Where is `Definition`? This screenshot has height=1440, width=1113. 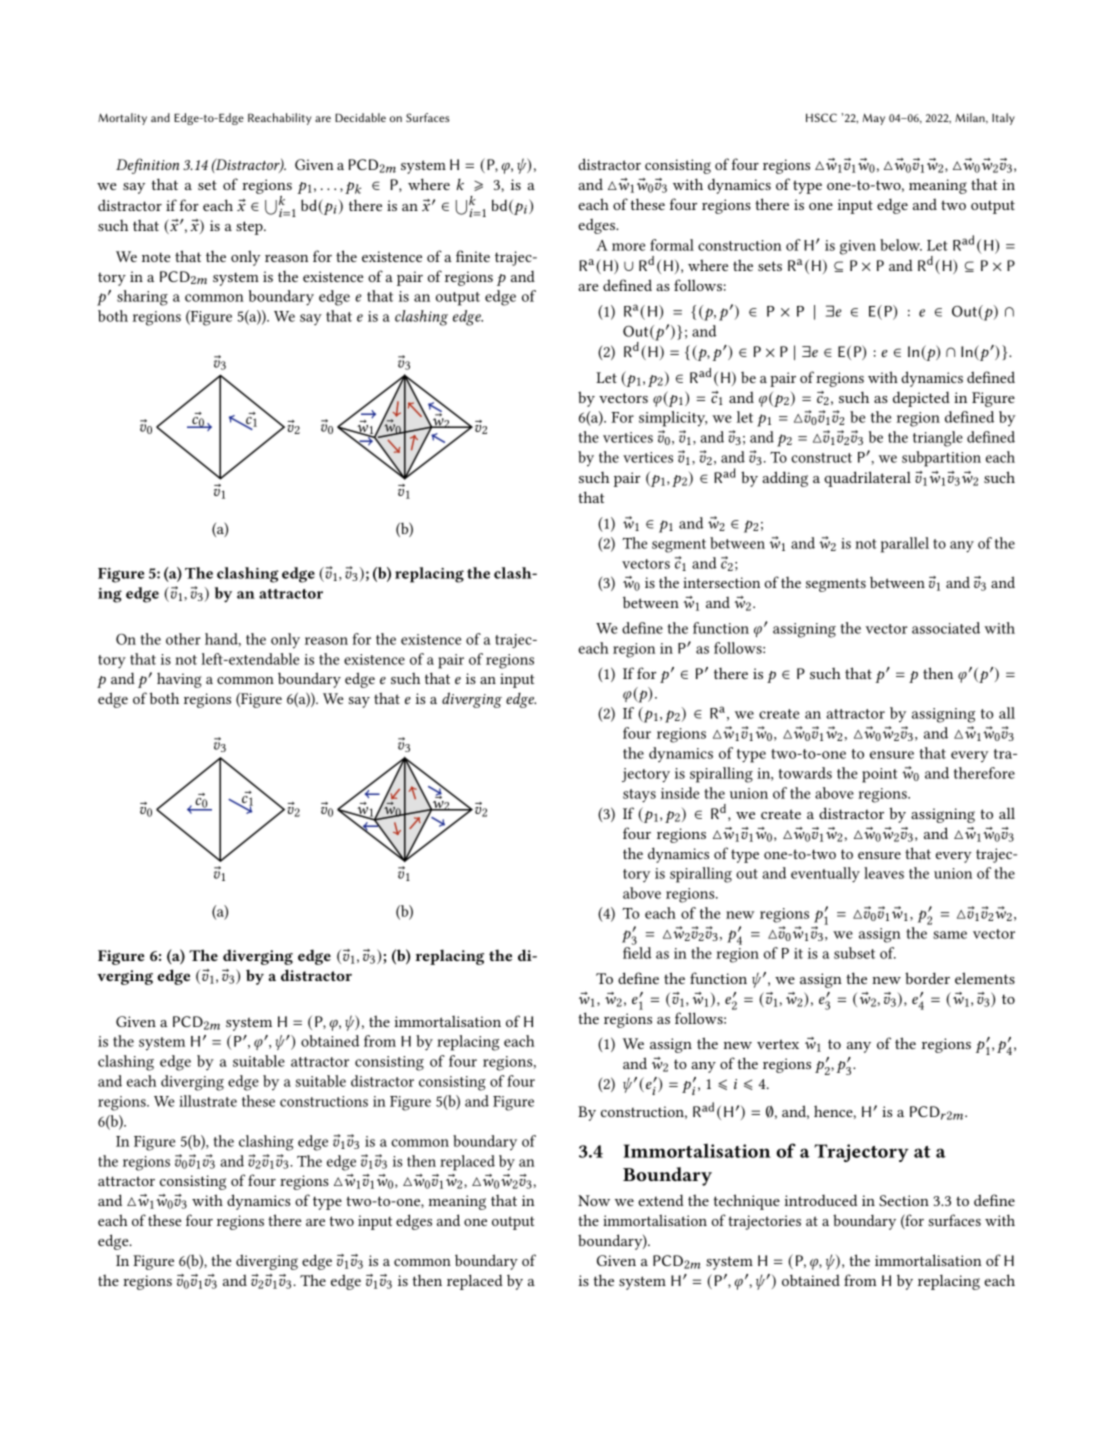
Definition is located at coordinates (147, 166).
